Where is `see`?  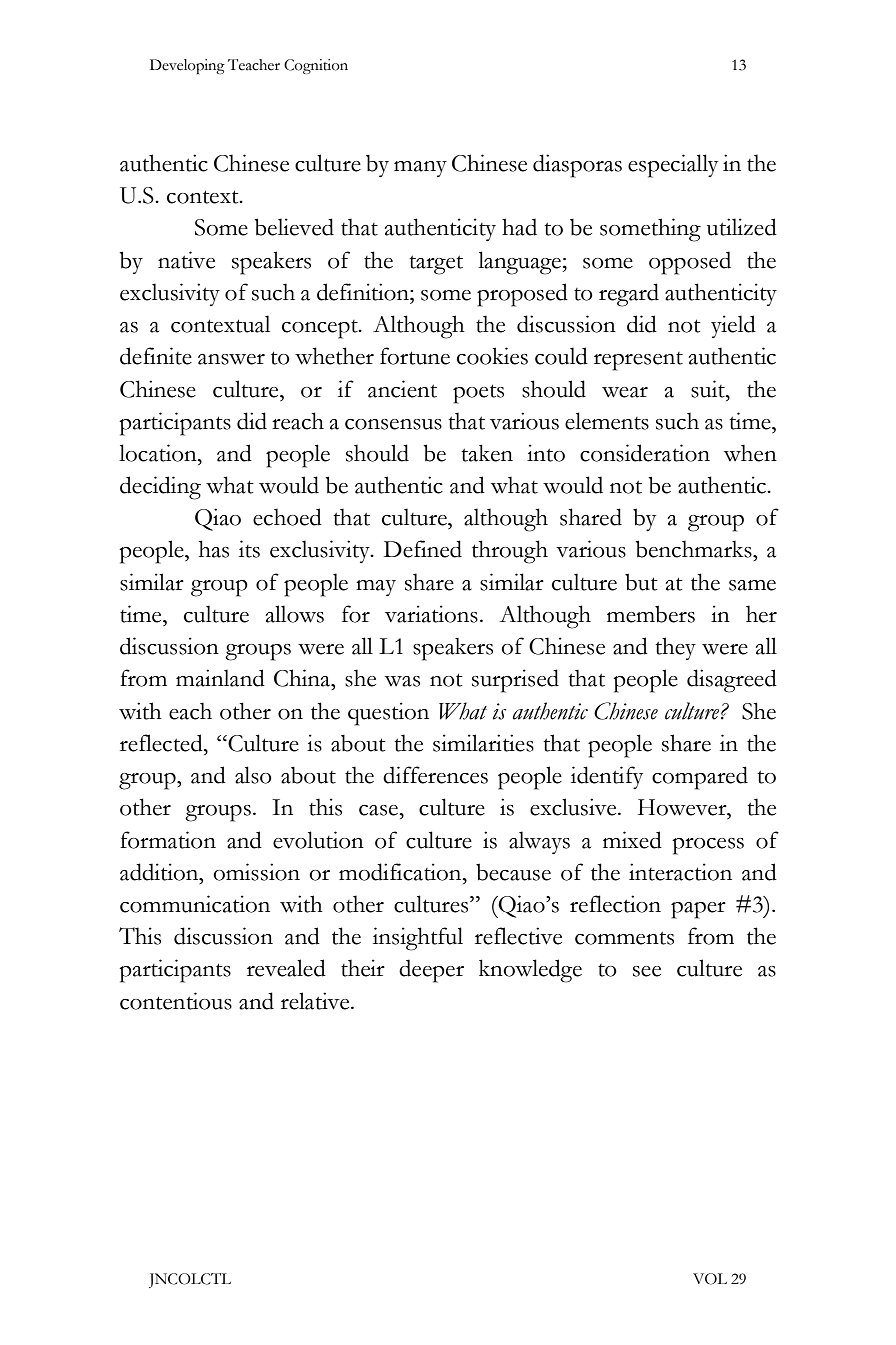
see is located at coordinates (647, 971).
